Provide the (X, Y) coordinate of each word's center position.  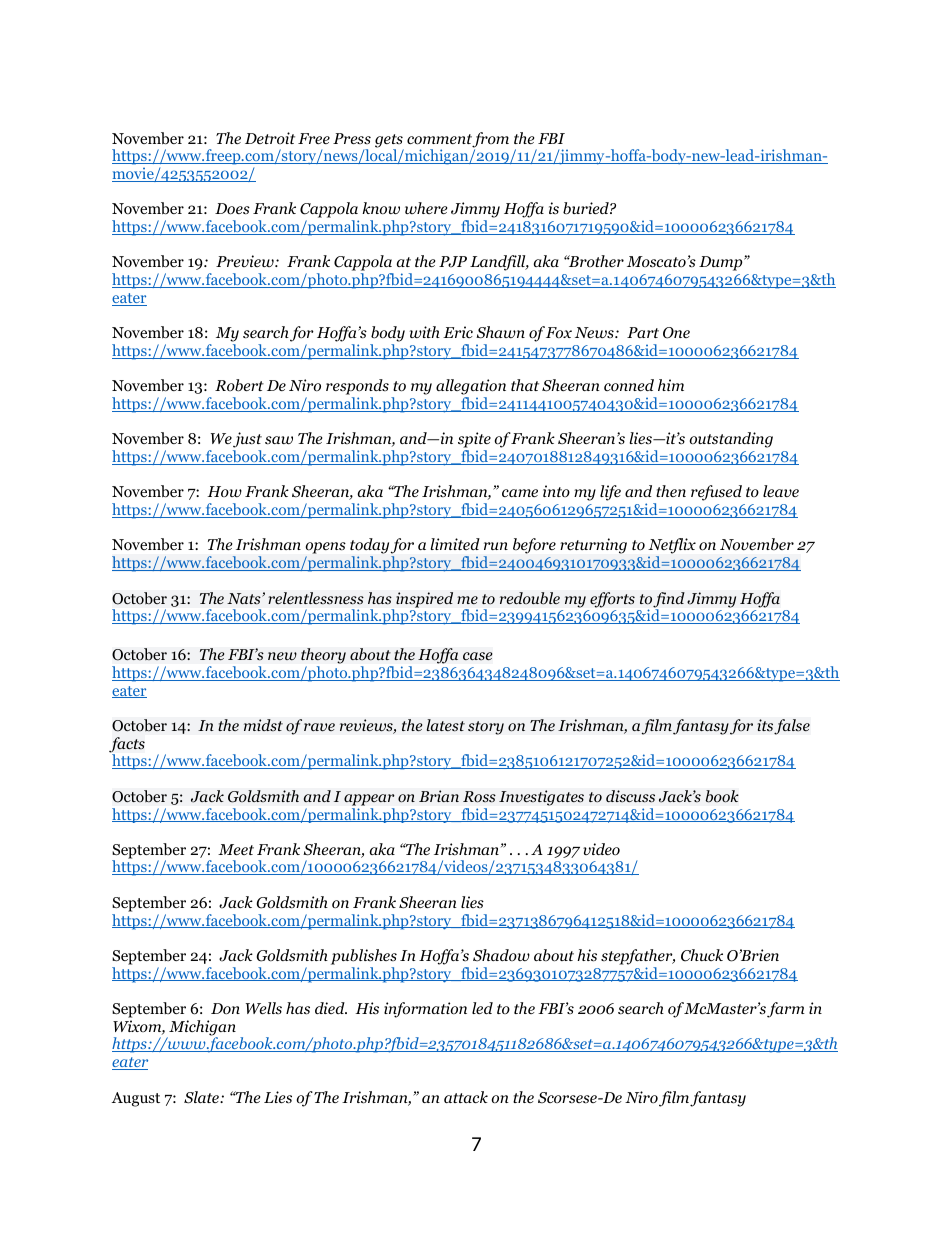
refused (716, 493)
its (765, 725)
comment (440, 140)
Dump (722, 263)
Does (232, 209)
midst (263, 725)
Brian (439, 796)
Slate (202, 1097)
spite (474, 441)
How (224, 491)
